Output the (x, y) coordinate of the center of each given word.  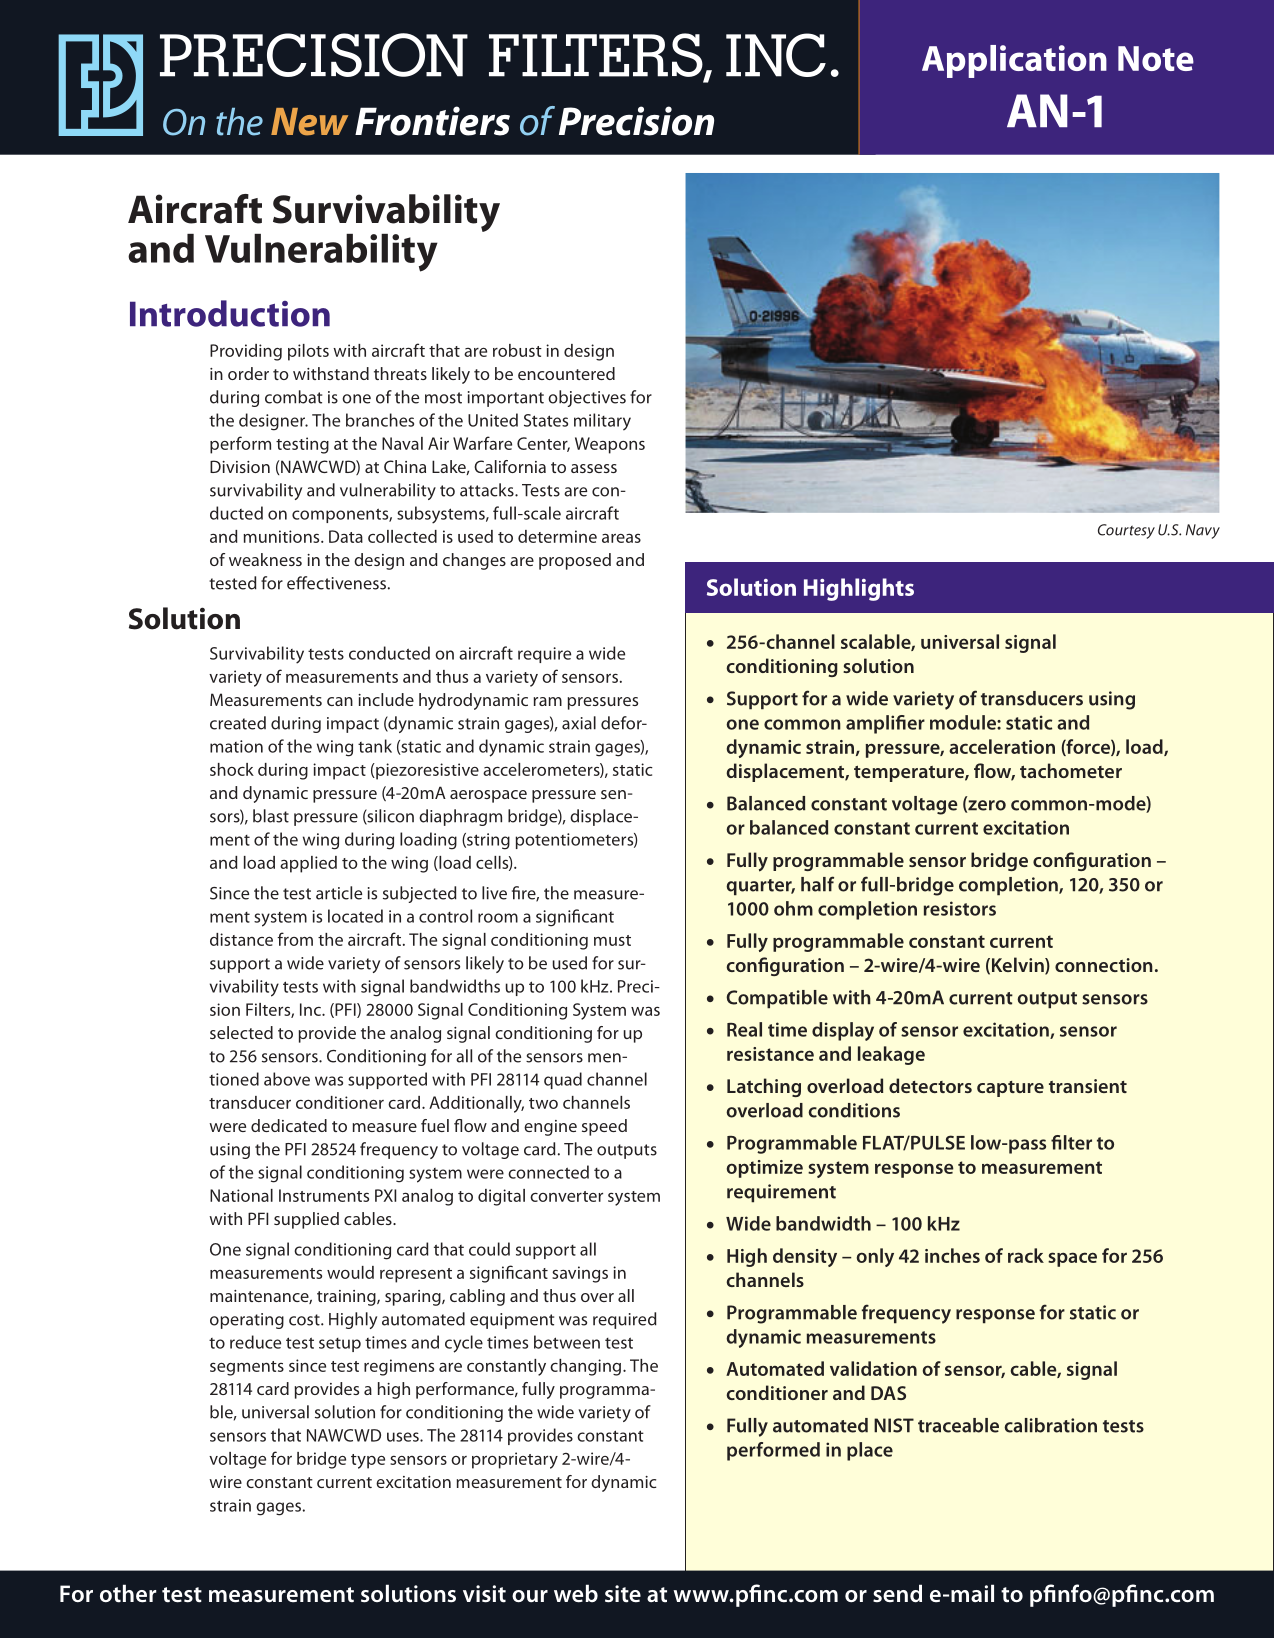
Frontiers (432, 121)
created (238, 723)
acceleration (1002, 746)
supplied (306, 1220)
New (309, 122)
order (248, 373)
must (612, 940)
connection (1104, 965)
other (128, 1593)
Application (1014, 61)
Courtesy (1126, 531)
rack (1026, 1255)
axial (579, 723)
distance (241, 939)
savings (580, 1274)
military (602, 422)
